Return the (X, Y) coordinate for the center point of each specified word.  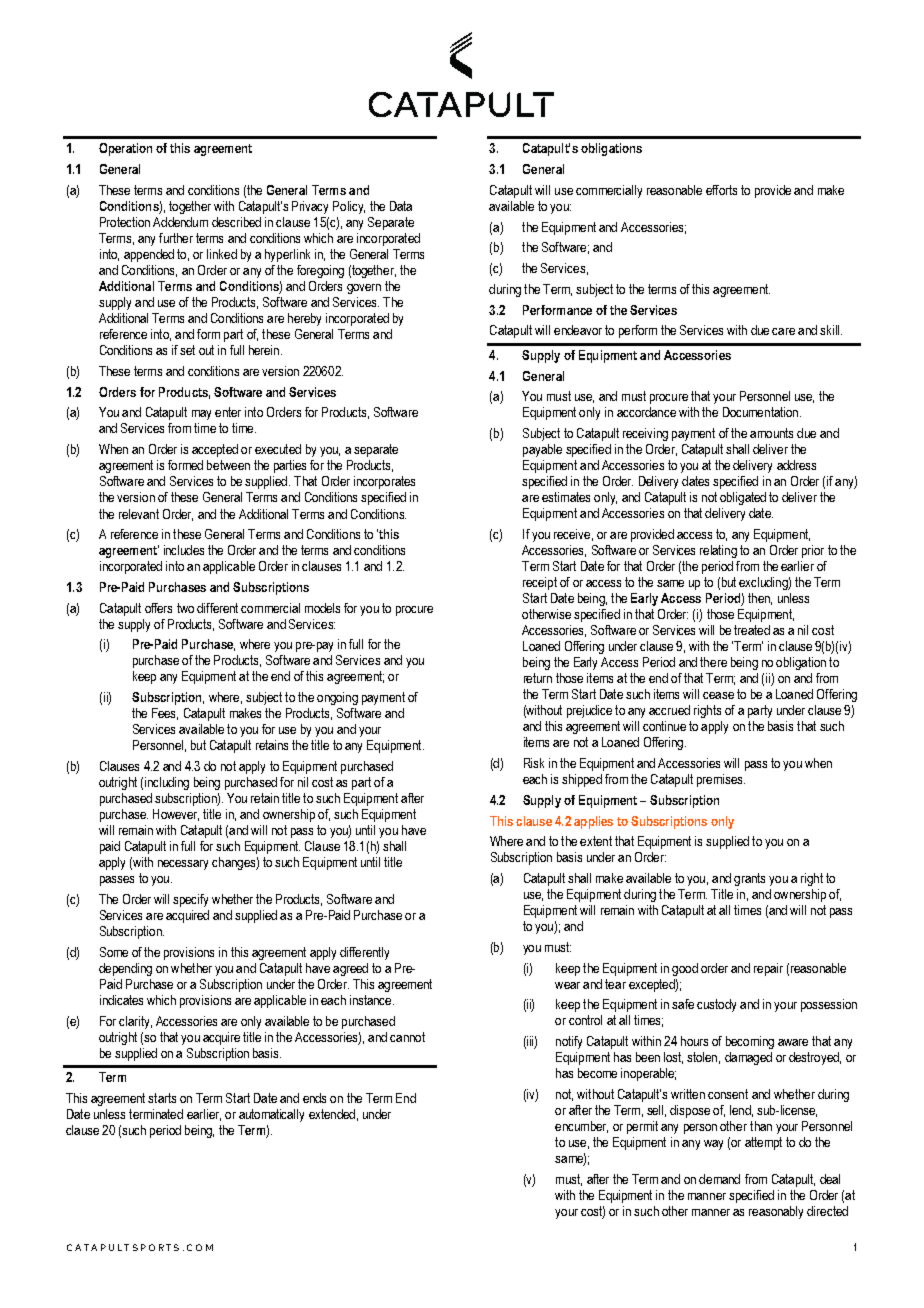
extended (332, 1114)
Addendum (180, 222)
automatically (271, 1115)
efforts (721, 190)
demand (719, 1179)
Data (401, 206)
